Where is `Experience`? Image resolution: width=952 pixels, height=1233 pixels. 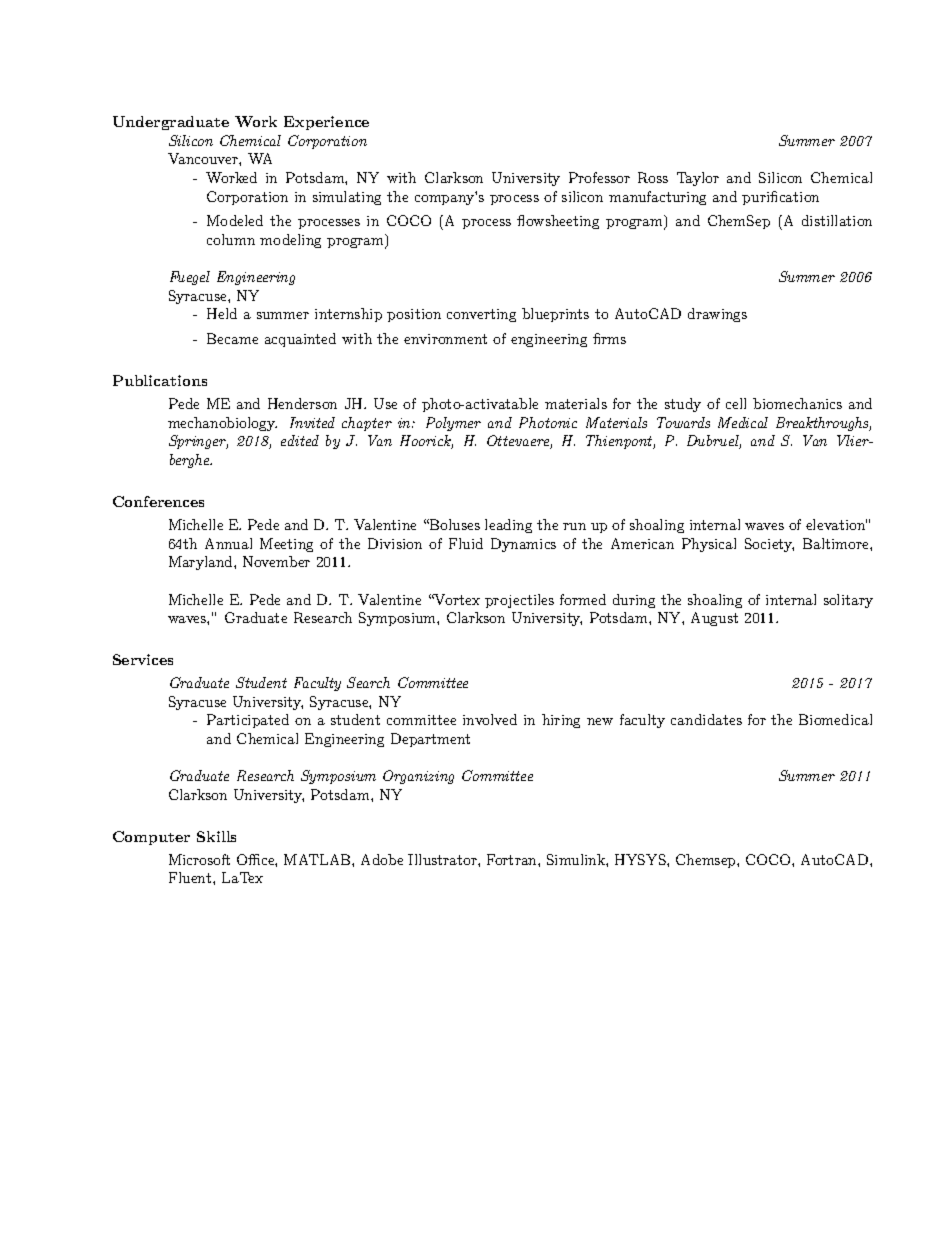
Experience is located at coordinates (326, 123).
